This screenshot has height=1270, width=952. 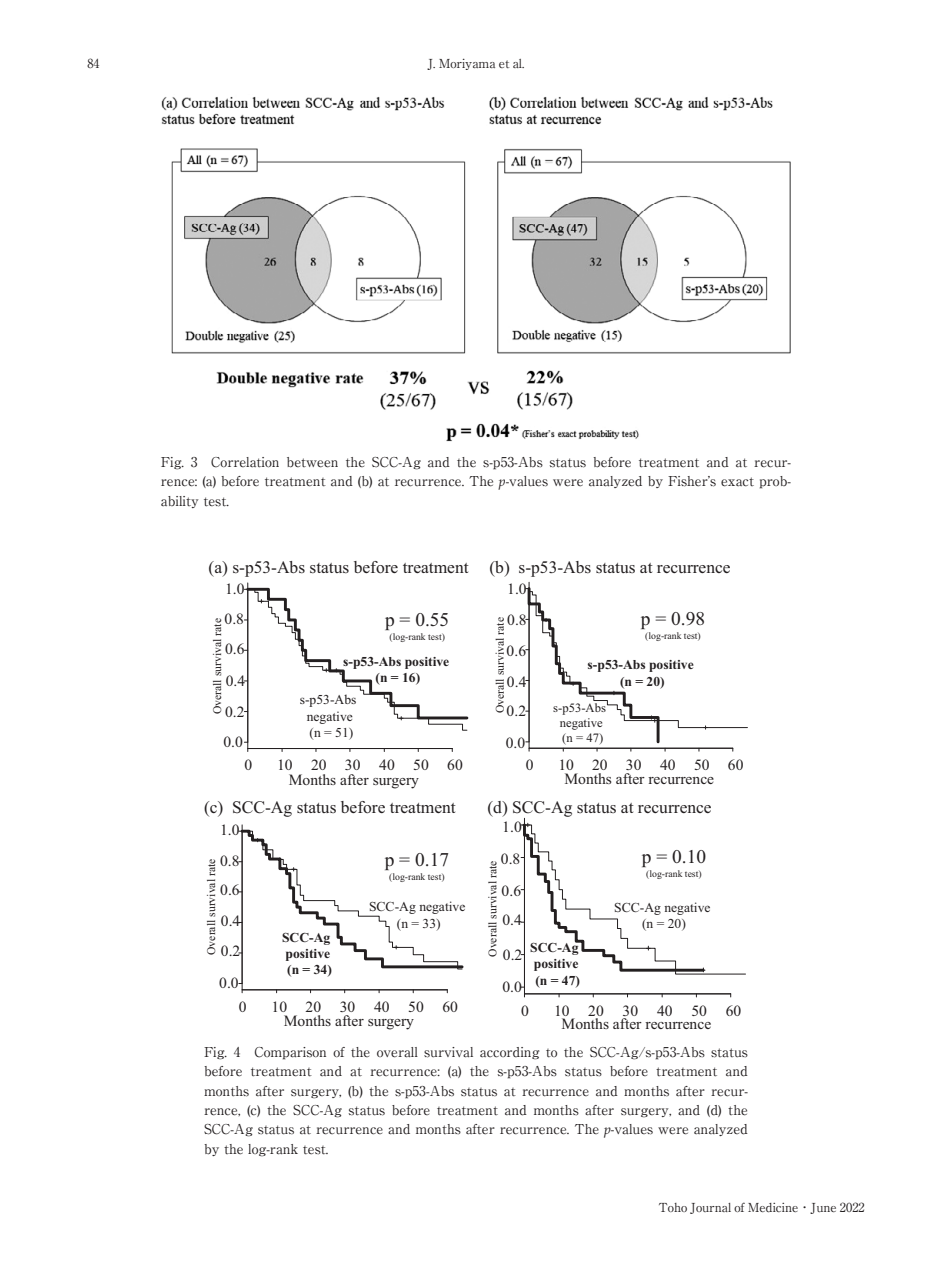 I want to click on Comparison, so click(x=290, y=1053).
